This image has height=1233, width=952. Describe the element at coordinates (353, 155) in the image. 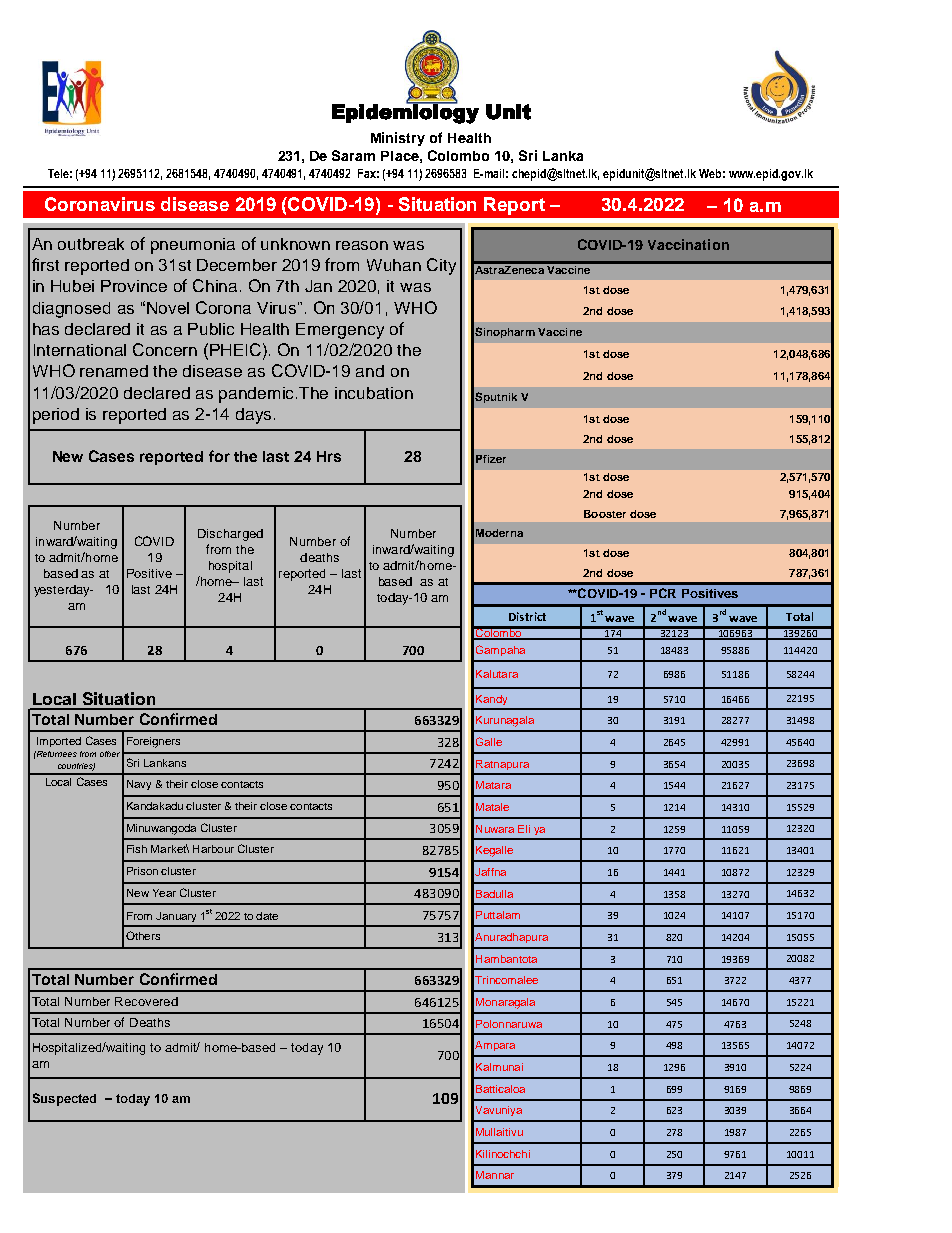

I see `Saram` at that location.
